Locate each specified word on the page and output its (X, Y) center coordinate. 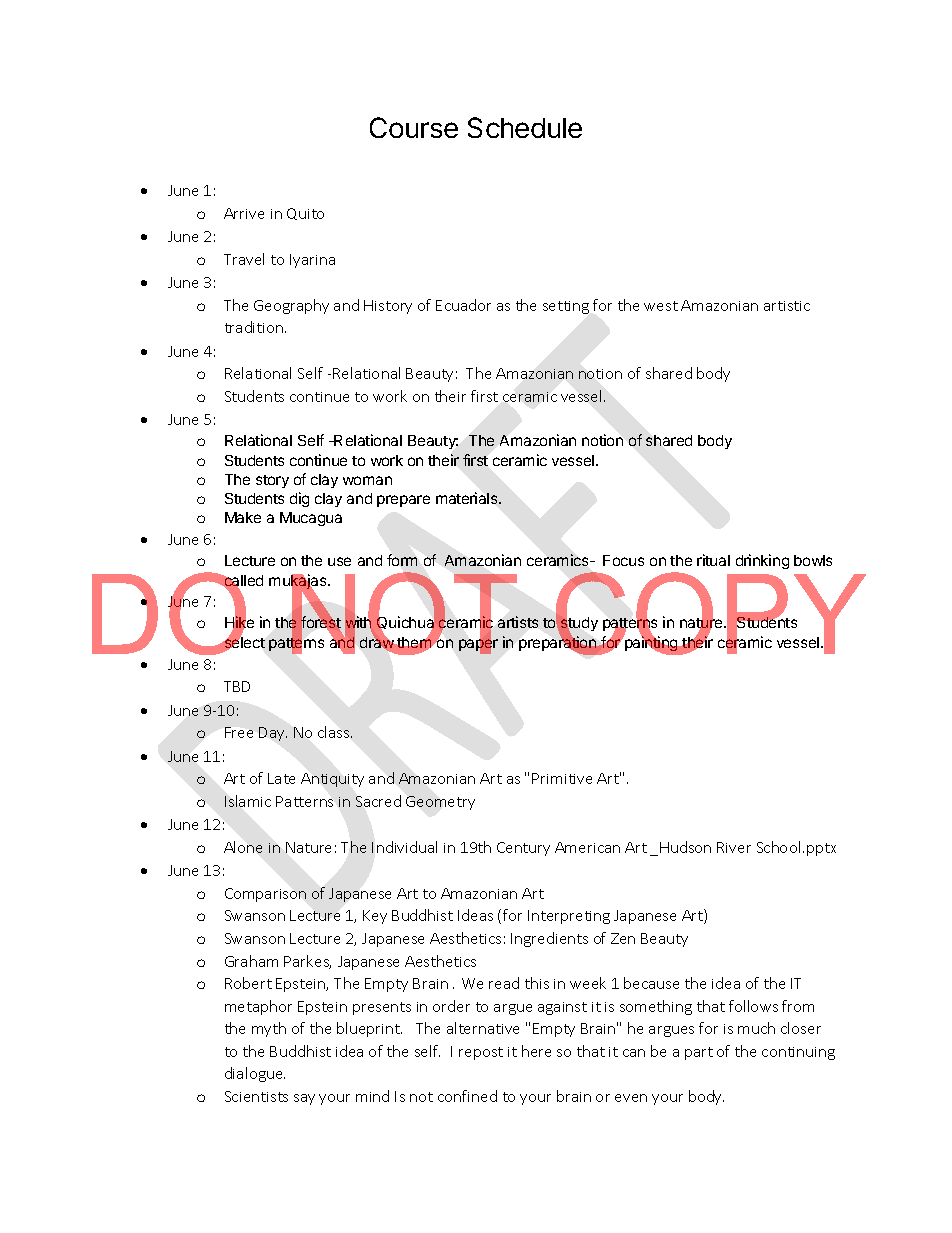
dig (299, 499)
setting (566, 307)
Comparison (265, 895)
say (304, 1099)
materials (468, 498)
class (335, 732)
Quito (305, 214)
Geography (291, 306)
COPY (710, 613)
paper (478, 645)
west (661, 306)
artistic (787, 306)
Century (523, 849)
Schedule (525, 127)
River (734, 847)
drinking (762, 561)
